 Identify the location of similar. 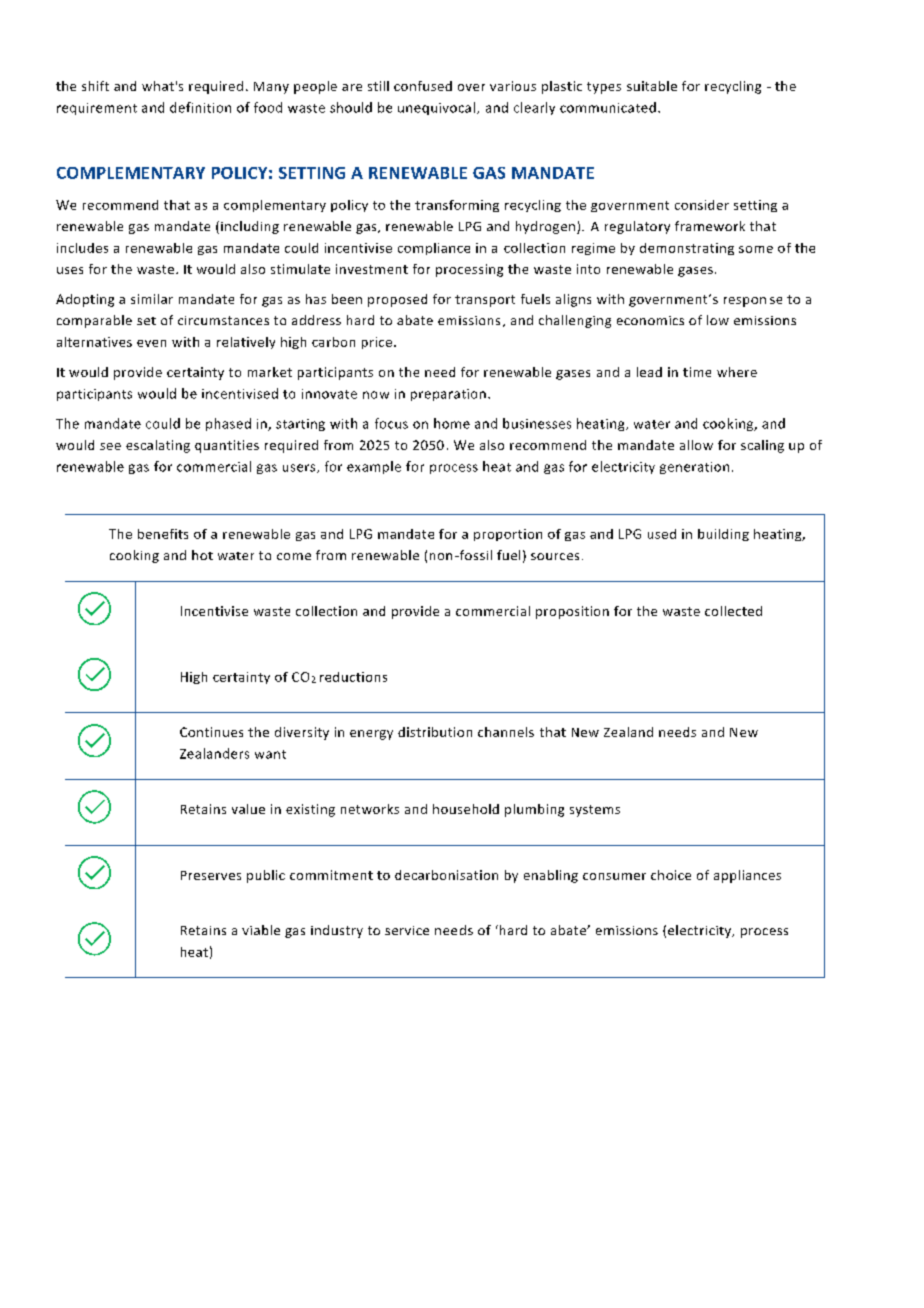
(152, 299).
